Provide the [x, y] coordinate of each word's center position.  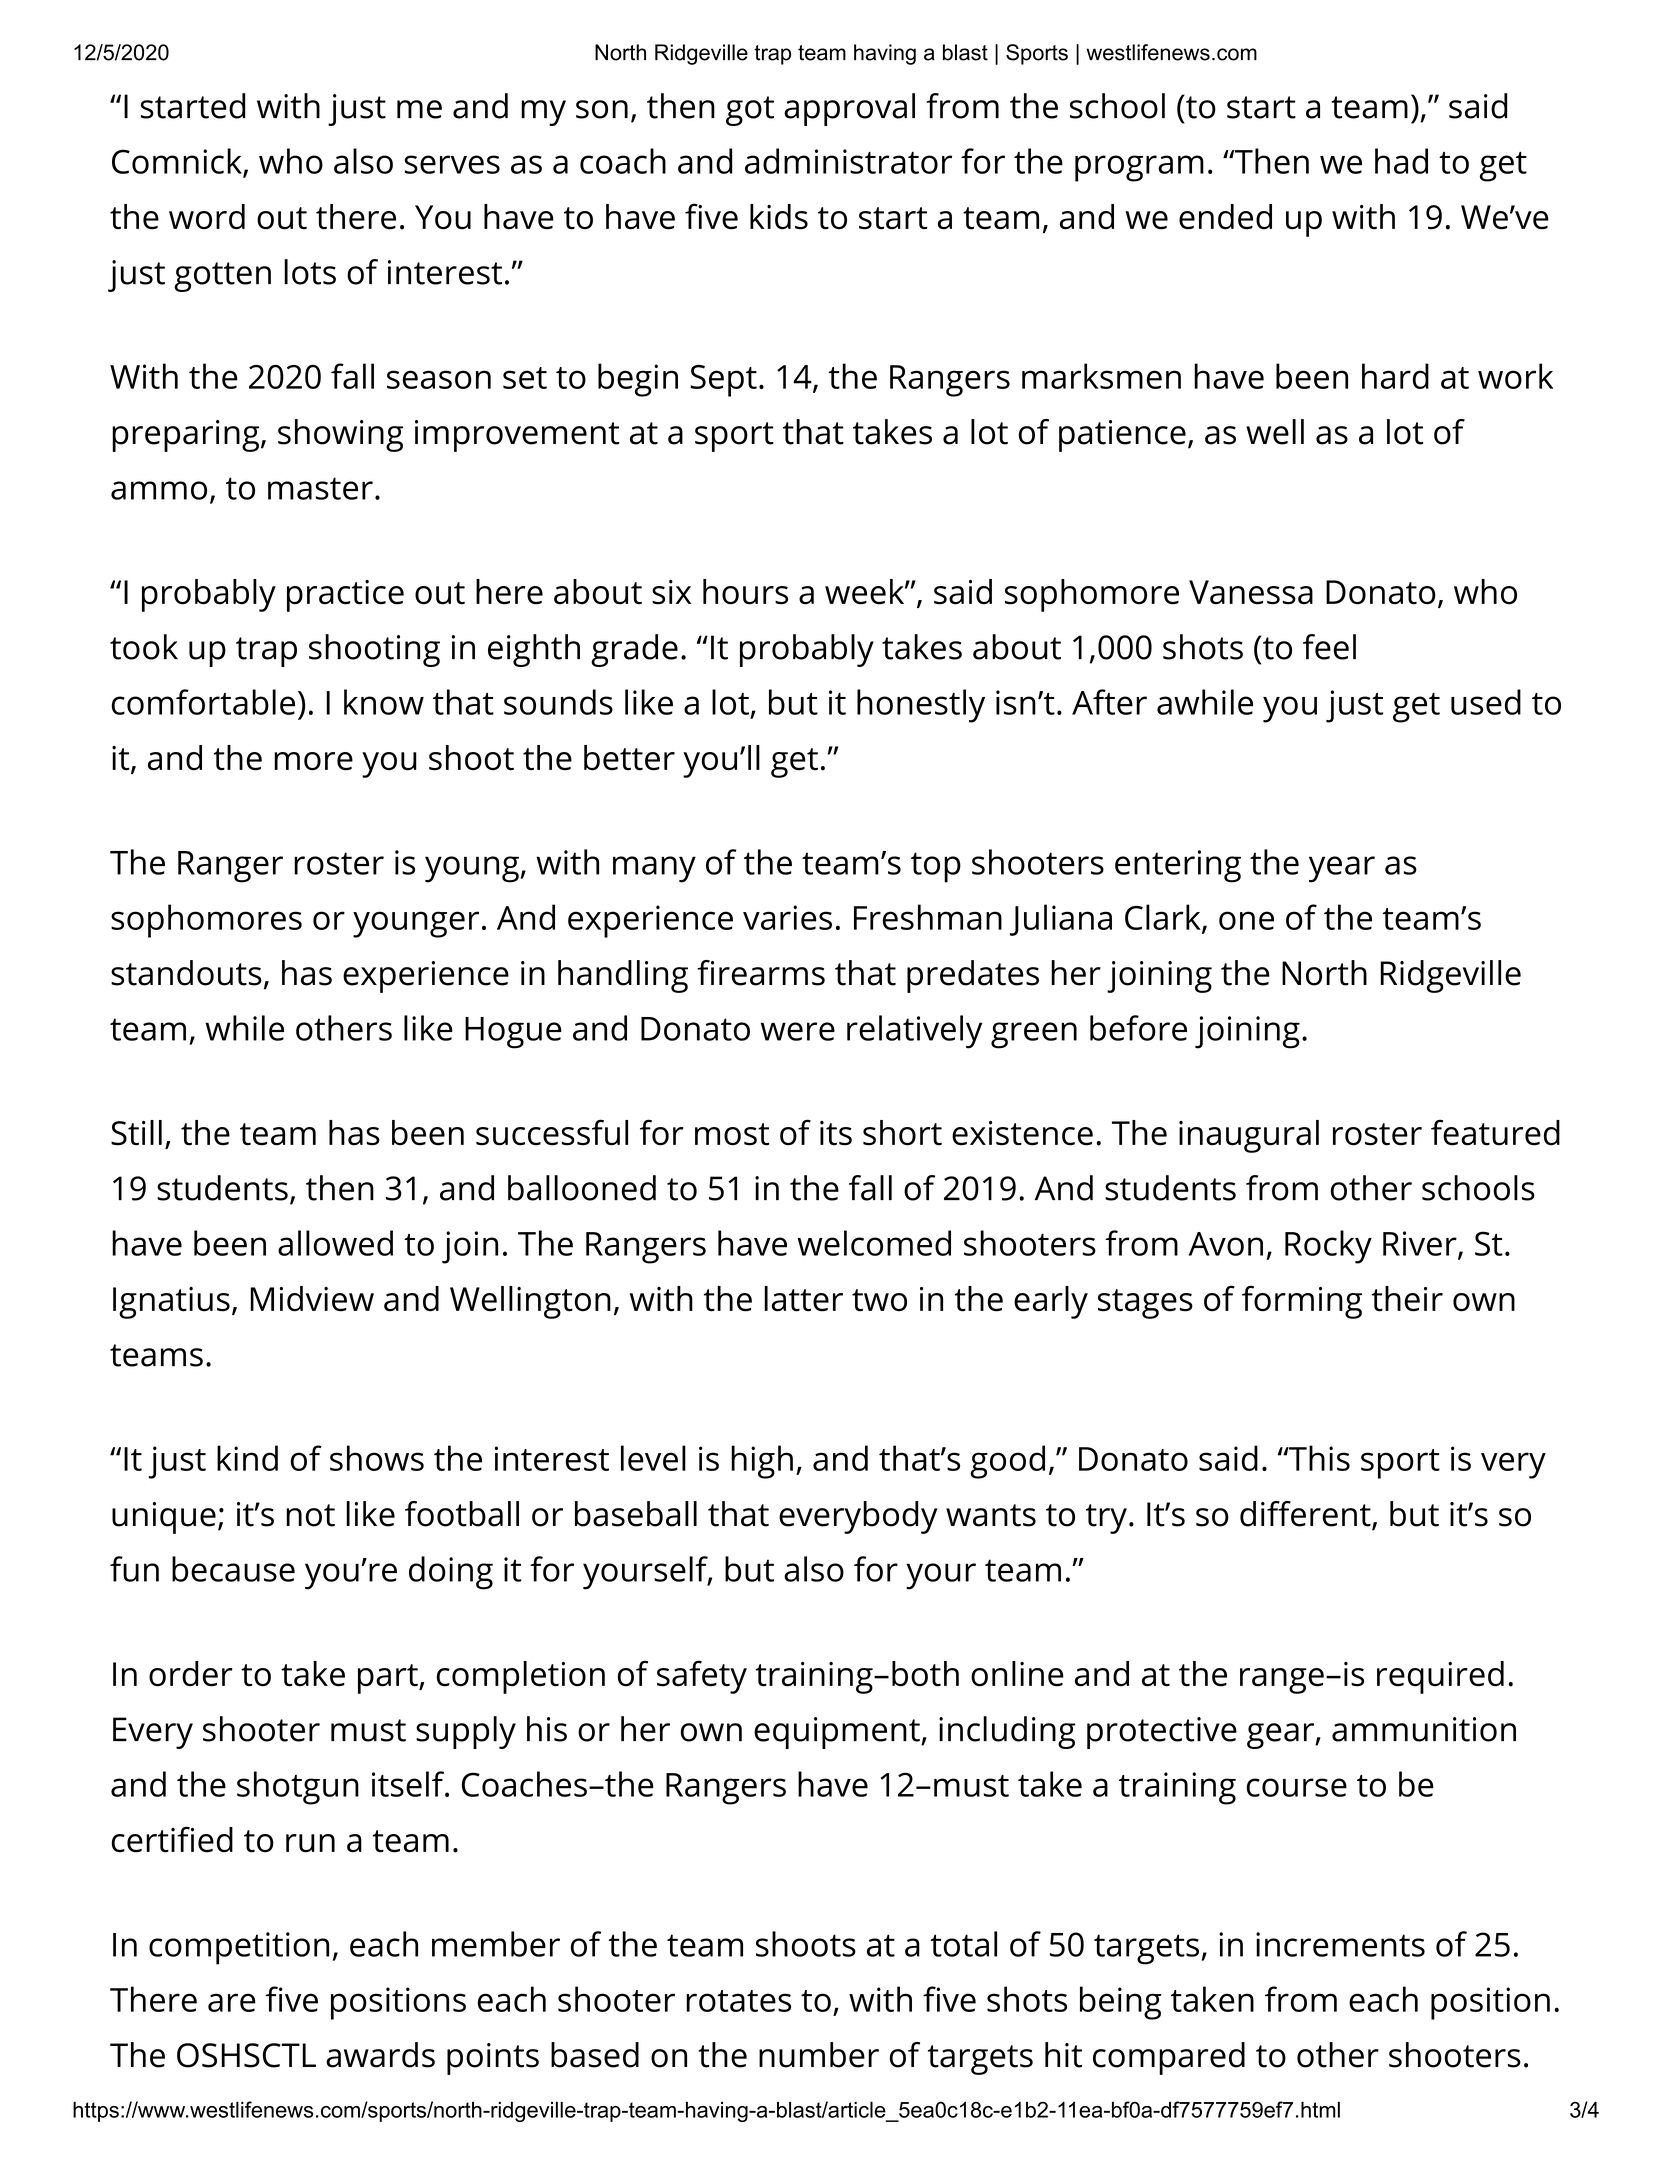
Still [136, 1133]
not [310, 1515]
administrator [848, 161]
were [798, 1031]
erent [1329, 1514]
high [762, 1462]
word [207, 217]
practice [345, 596]
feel [1329, 647]
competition [239, 1948]
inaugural [1249, 1136]
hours [745, 592]
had [1401, 161]
